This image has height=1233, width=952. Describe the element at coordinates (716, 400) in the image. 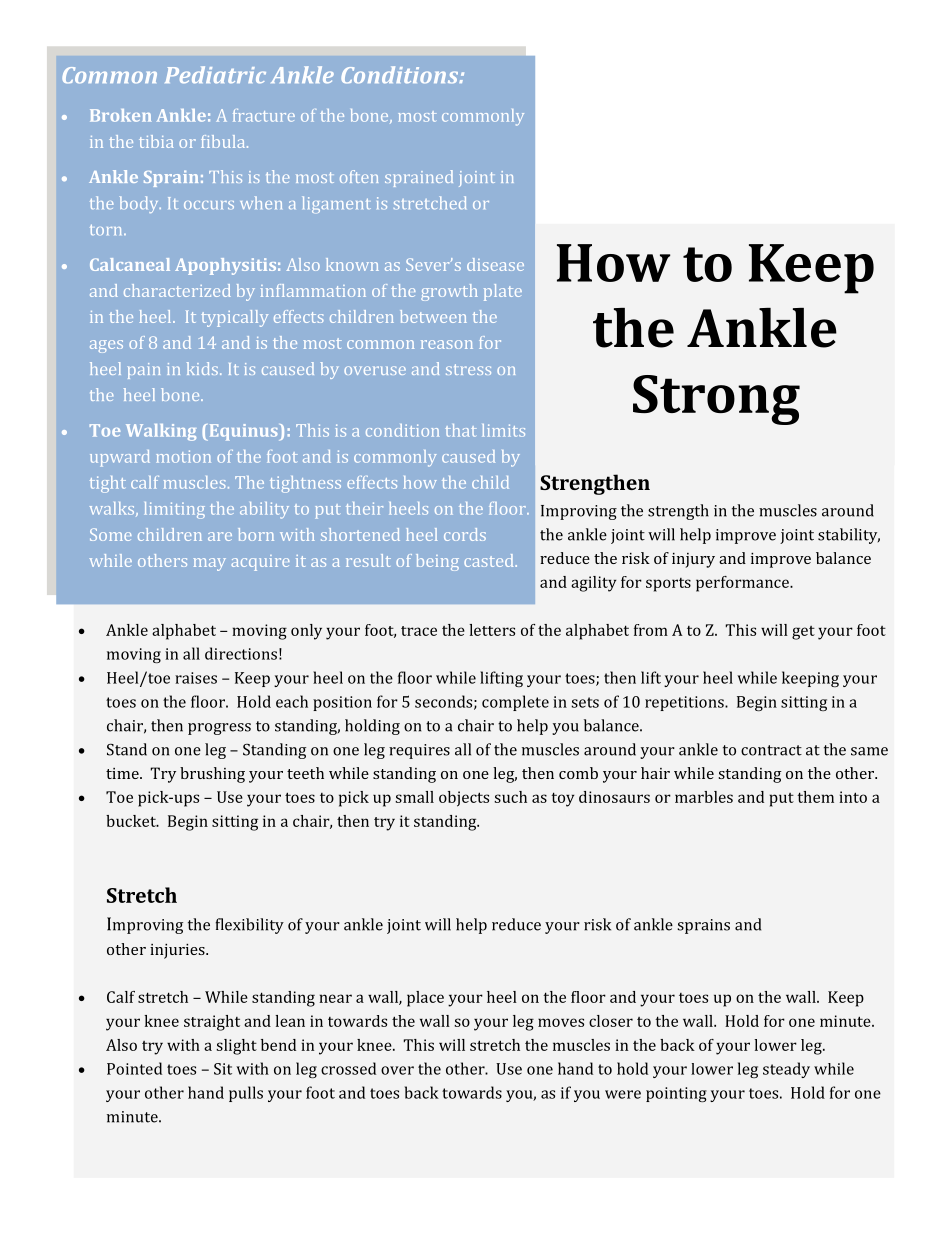

I see `Strong` at that location.
